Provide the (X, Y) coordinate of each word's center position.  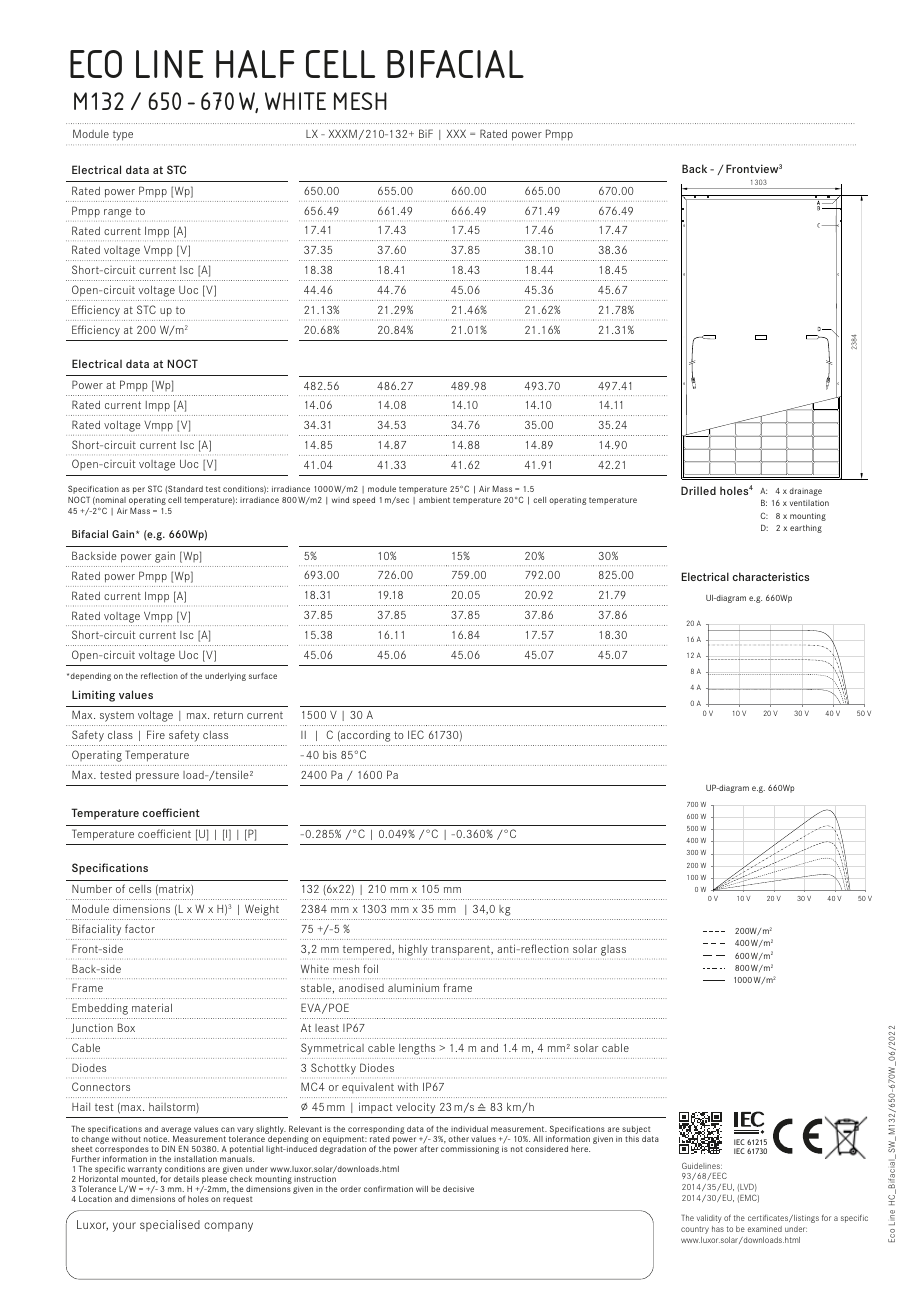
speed (364, 501)
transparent (461, 950)
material (152, 1007)
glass (613, 950)
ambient (434, 500)
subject (636, 1130)
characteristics (771, 576)
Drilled (698, 490)
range (118, 213)
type (123, 135)
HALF (255, 64)
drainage (805, 492)
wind (340, 500)
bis (330, 754)
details (186, 1179)
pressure (157, 777)
